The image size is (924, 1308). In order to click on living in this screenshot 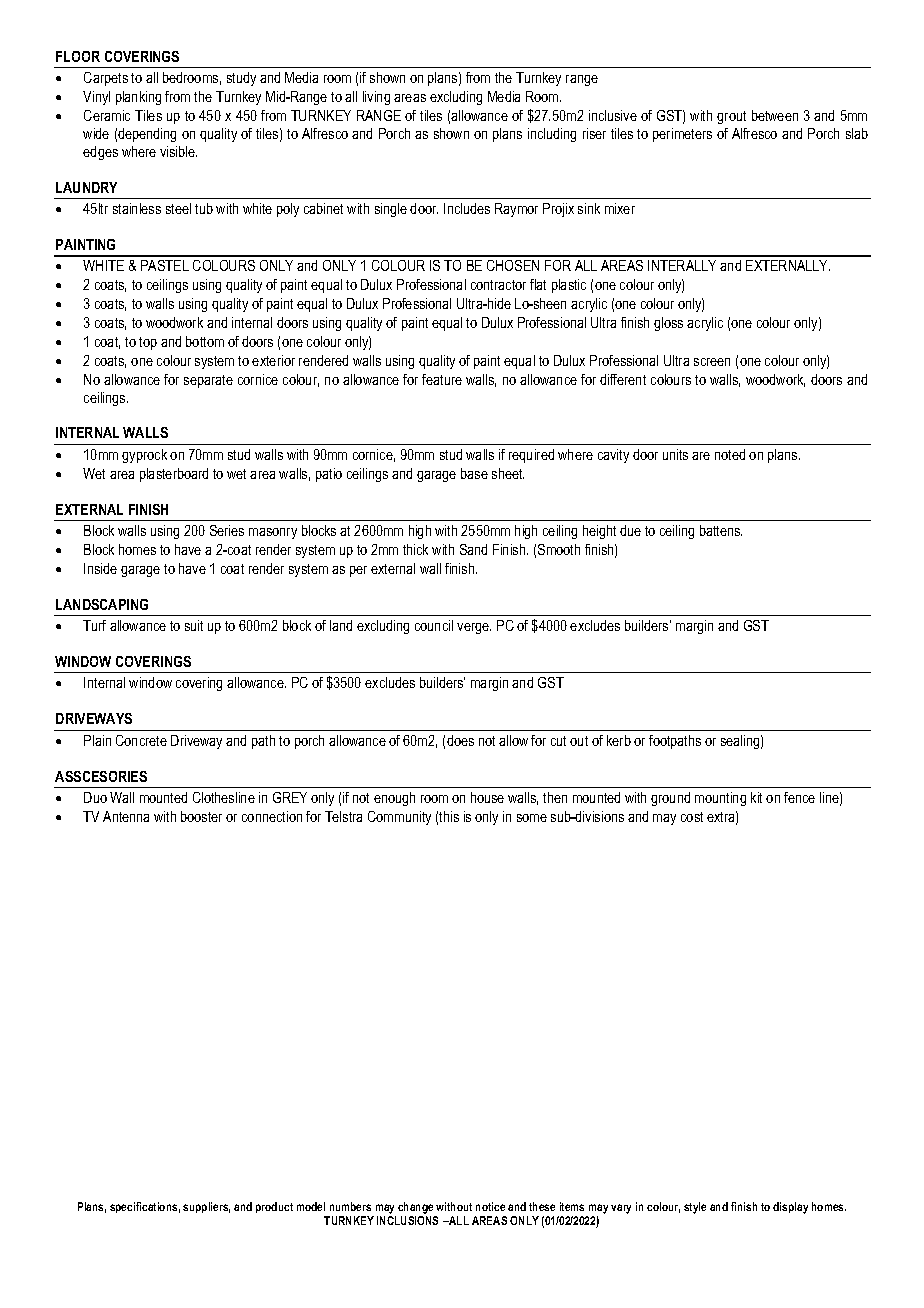, I will do `click(376, 98)`.
